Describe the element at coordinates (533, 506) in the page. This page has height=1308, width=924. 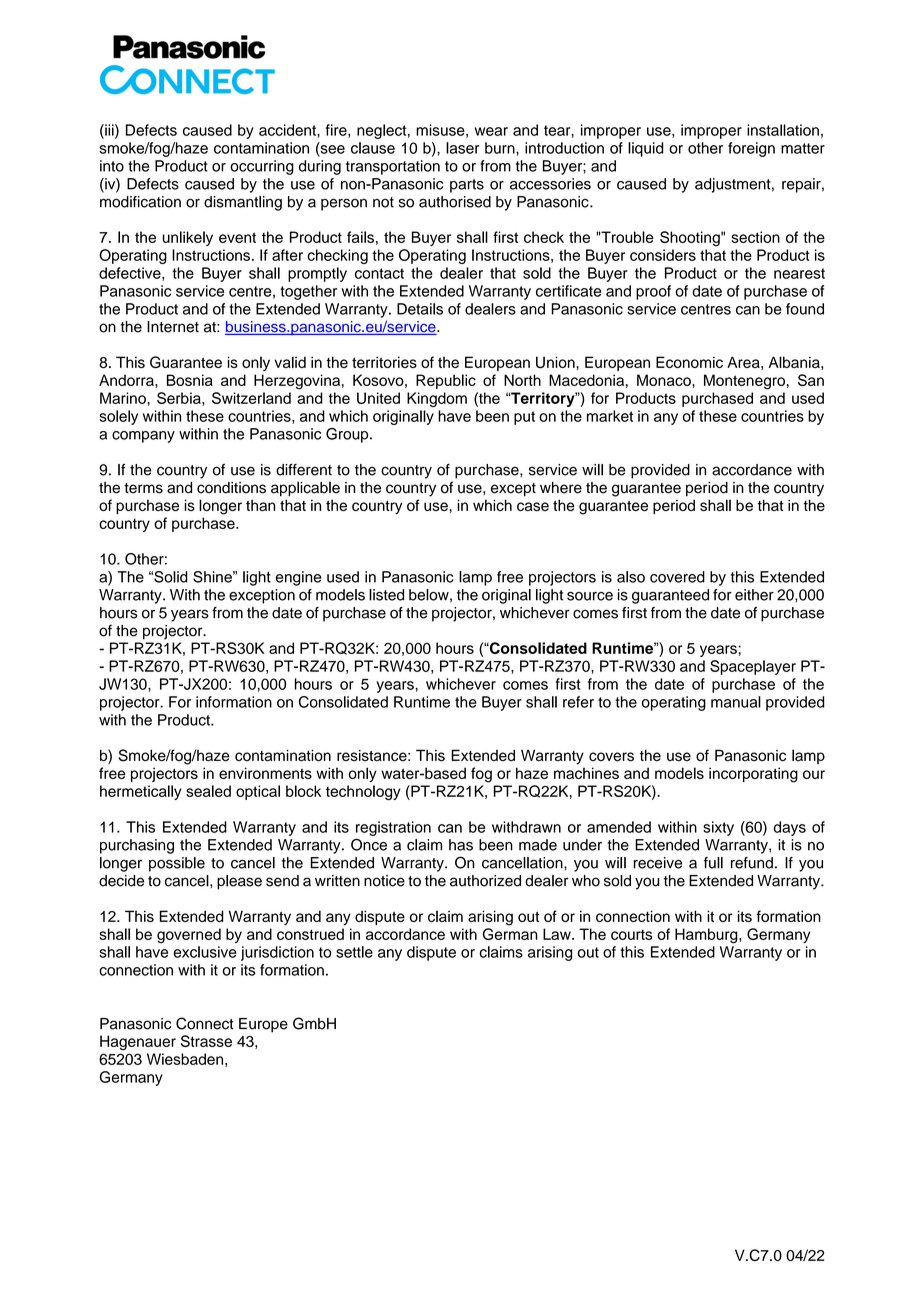
I see `case` at that location.
